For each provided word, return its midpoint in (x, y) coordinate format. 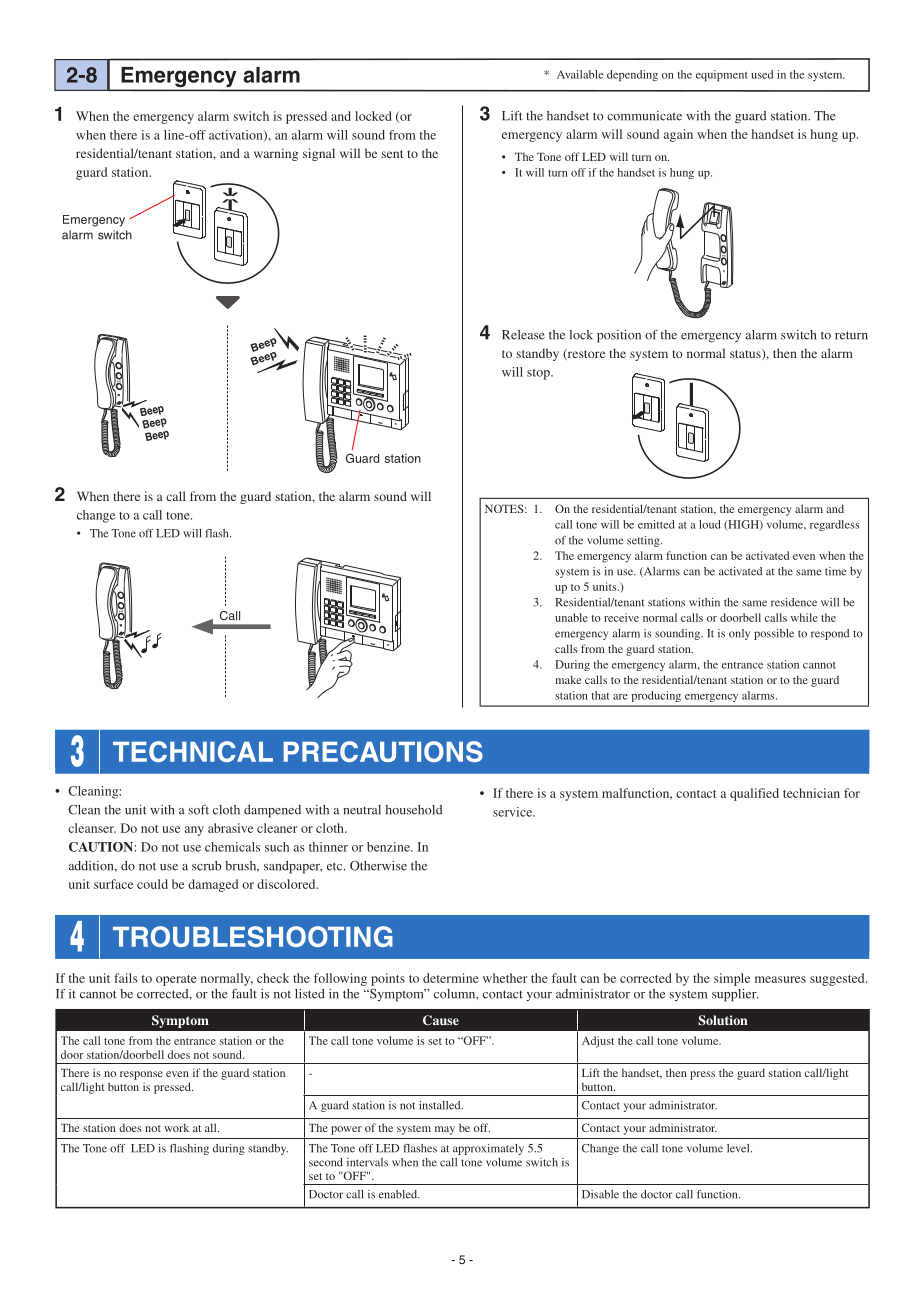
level (739, 1148)
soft (198, 809)
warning (276, 154)
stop (539, 374)
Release (523, 335)
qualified (754, 794)
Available (580, 74)
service (514, 812)
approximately (488, 1149)
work (176, 1127)
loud (710, 524)
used (762, 74)
